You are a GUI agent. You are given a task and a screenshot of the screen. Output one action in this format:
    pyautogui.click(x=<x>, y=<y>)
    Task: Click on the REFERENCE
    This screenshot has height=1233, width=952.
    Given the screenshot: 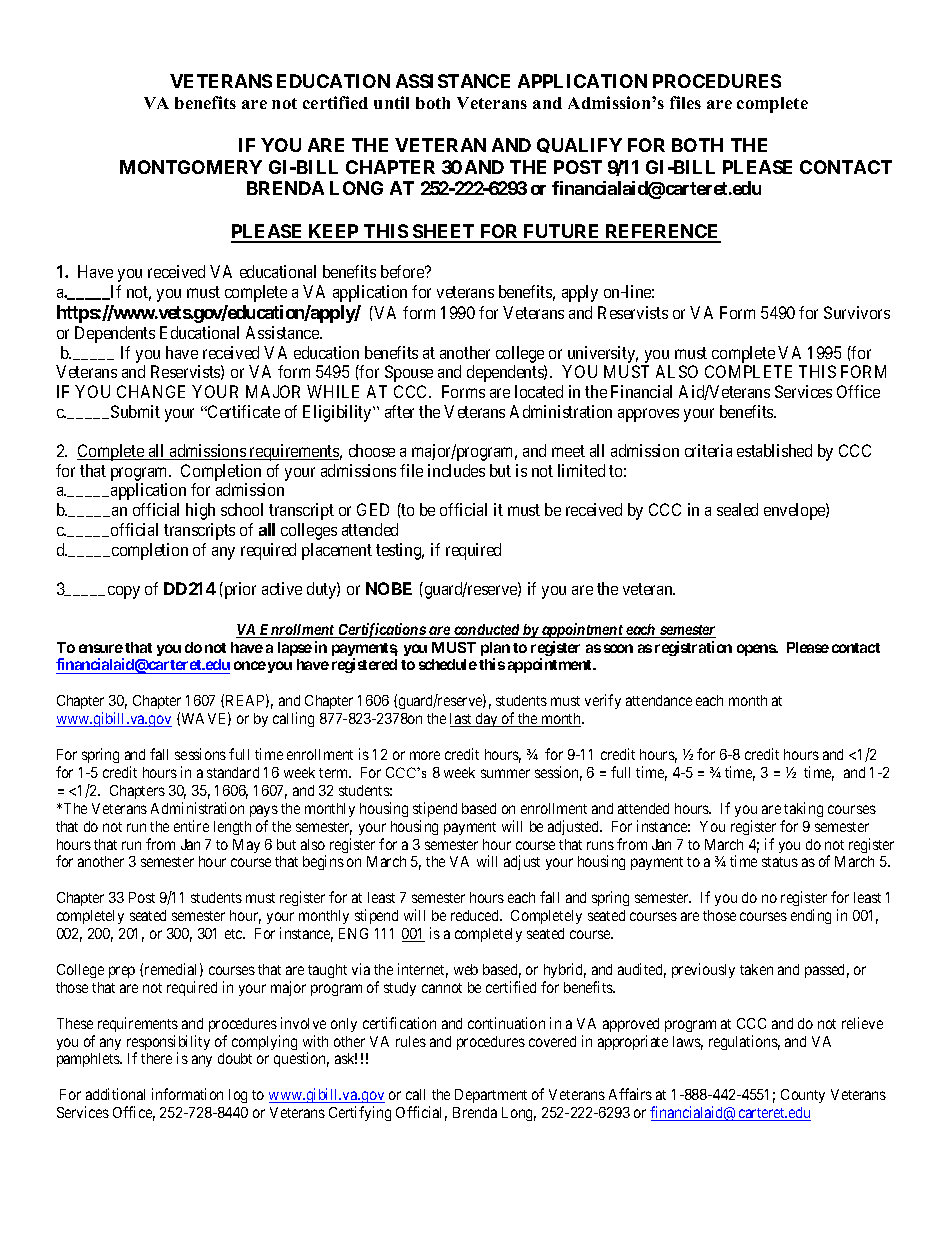 What is the action you would take?
    pyautogui.click(x=662, y=233)
